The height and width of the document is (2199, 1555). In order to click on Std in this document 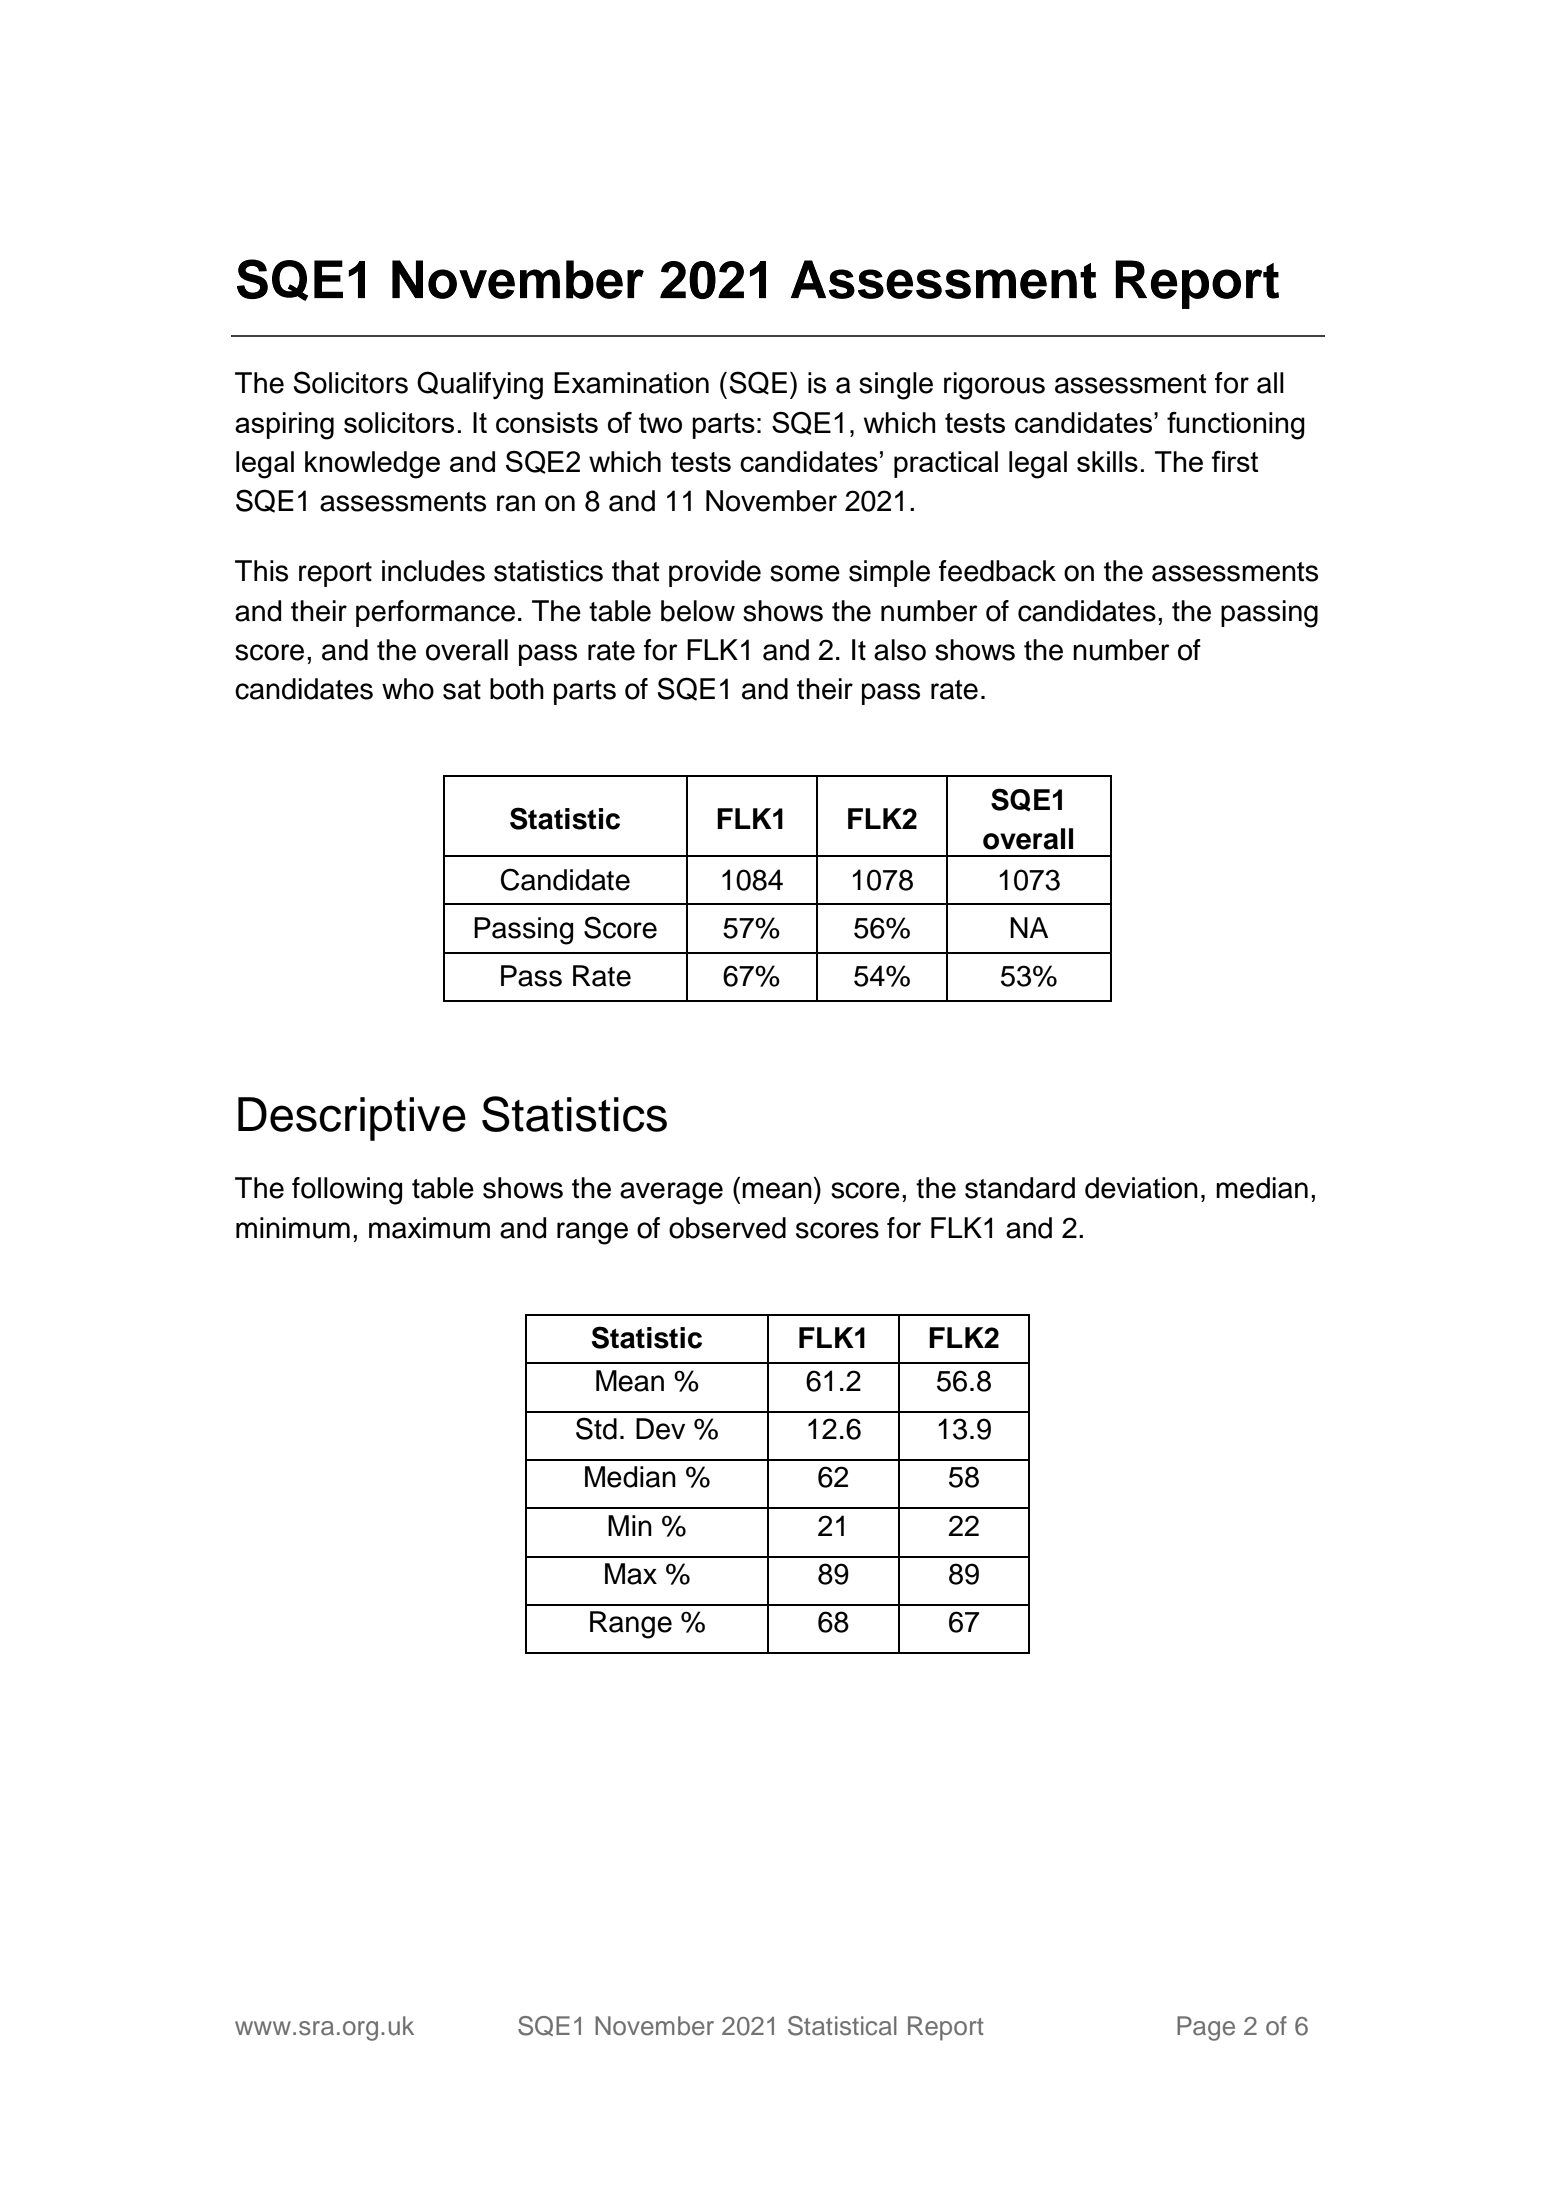, I will do `click(596, 1428)`.
